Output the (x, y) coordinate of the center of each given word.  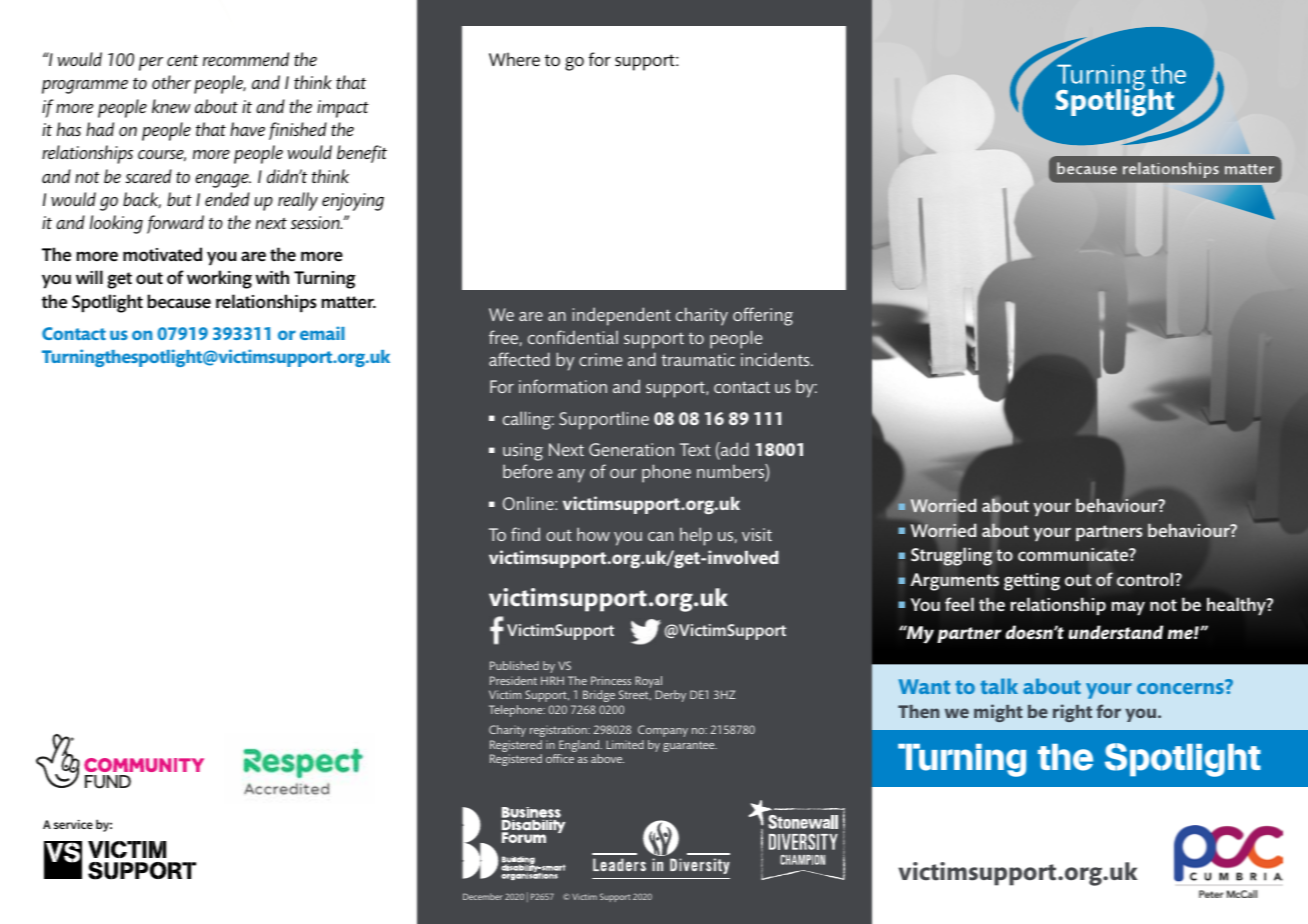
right (1072, 713)
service (73, 824)
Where (514, 59)
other (171, 82)
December (483, 896)
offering (763, 316)
